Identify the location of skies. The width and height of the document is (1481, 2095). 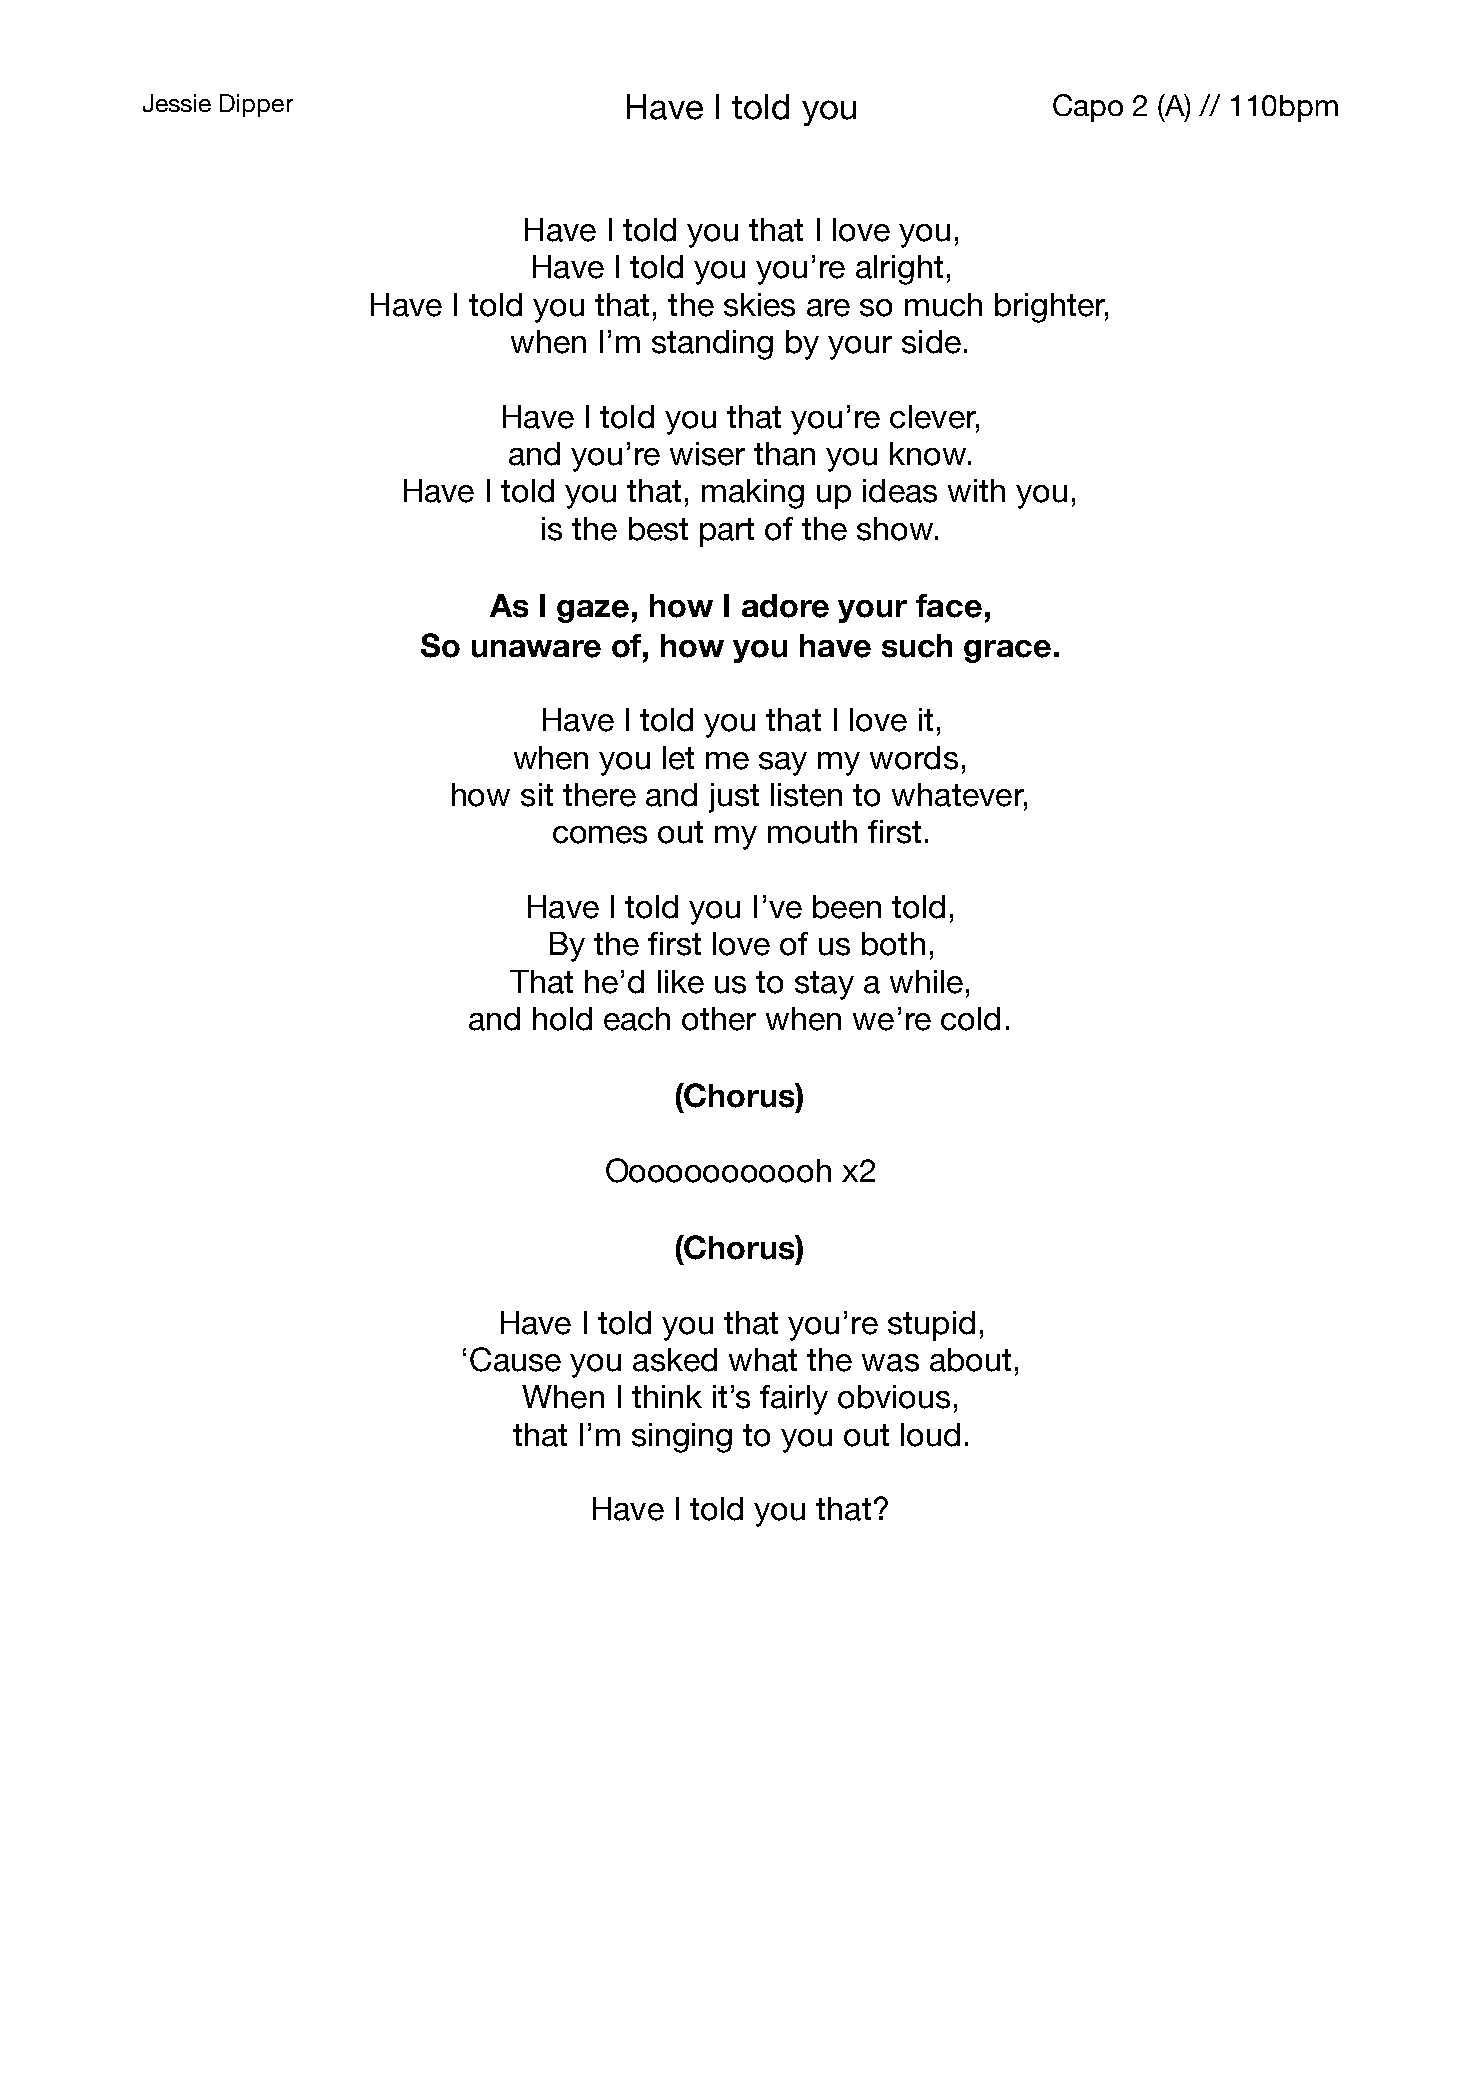
(759, 305).
